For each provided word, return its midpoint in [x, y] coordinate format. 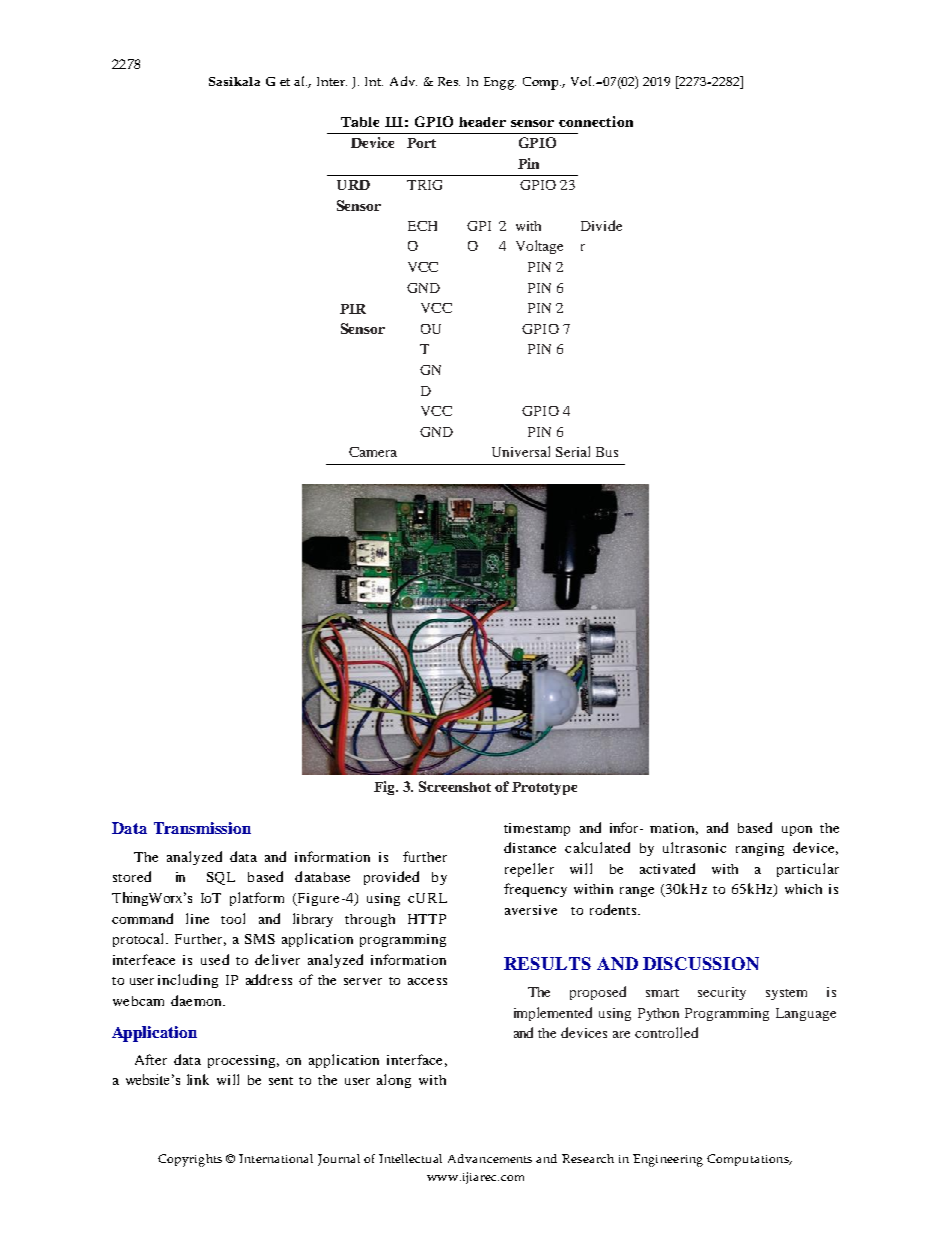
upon [797, 831]
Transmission [202, 828]
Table [360, 122]
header [482, 122]
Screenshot [455, 786]
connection [596, 121]
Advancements [490, 1158]
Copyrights [190, 1160]
